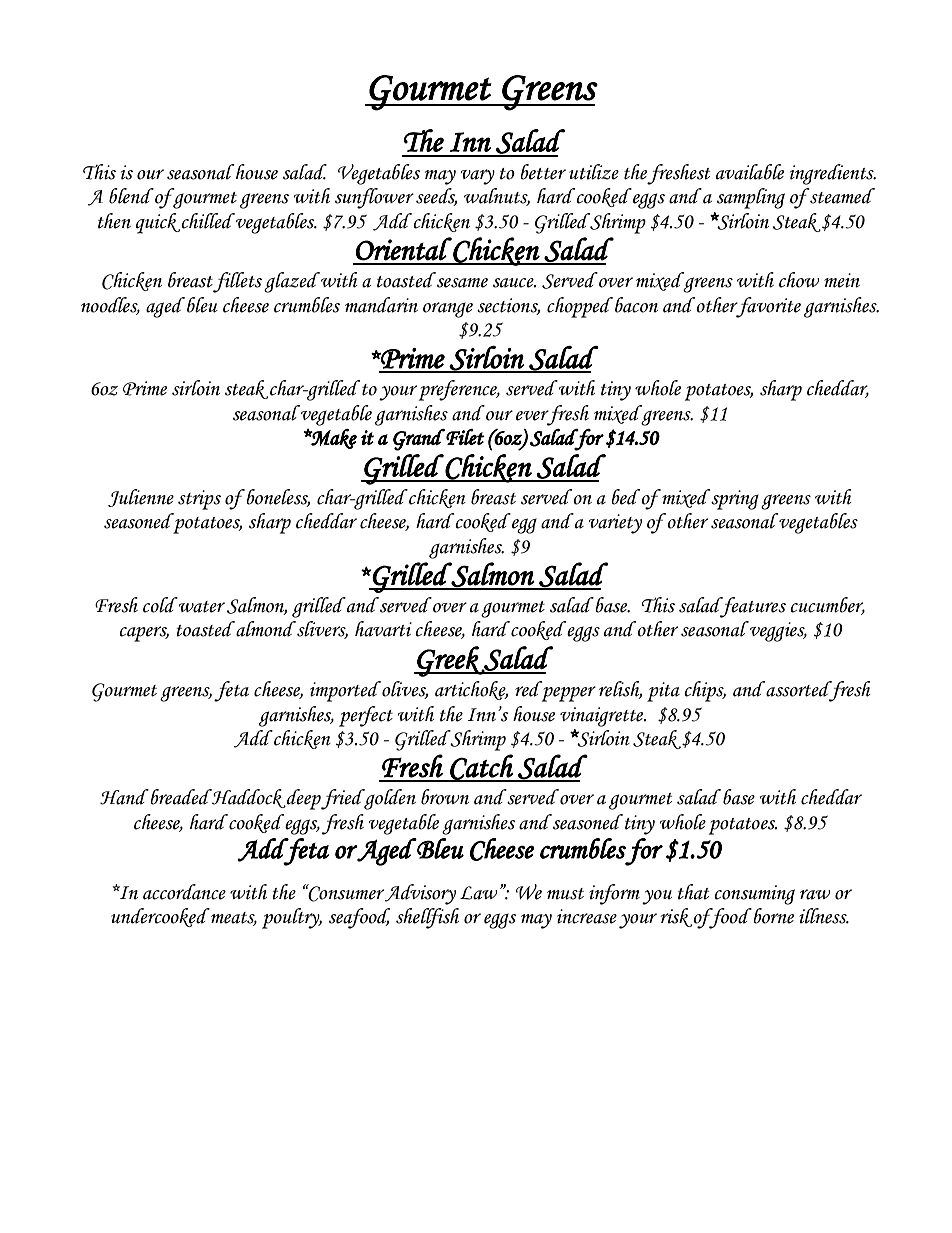 This screenshot has height=1233, width=952. Describe the element at coordinates (114, 221) in the screenshot. I see `then` at that location.
